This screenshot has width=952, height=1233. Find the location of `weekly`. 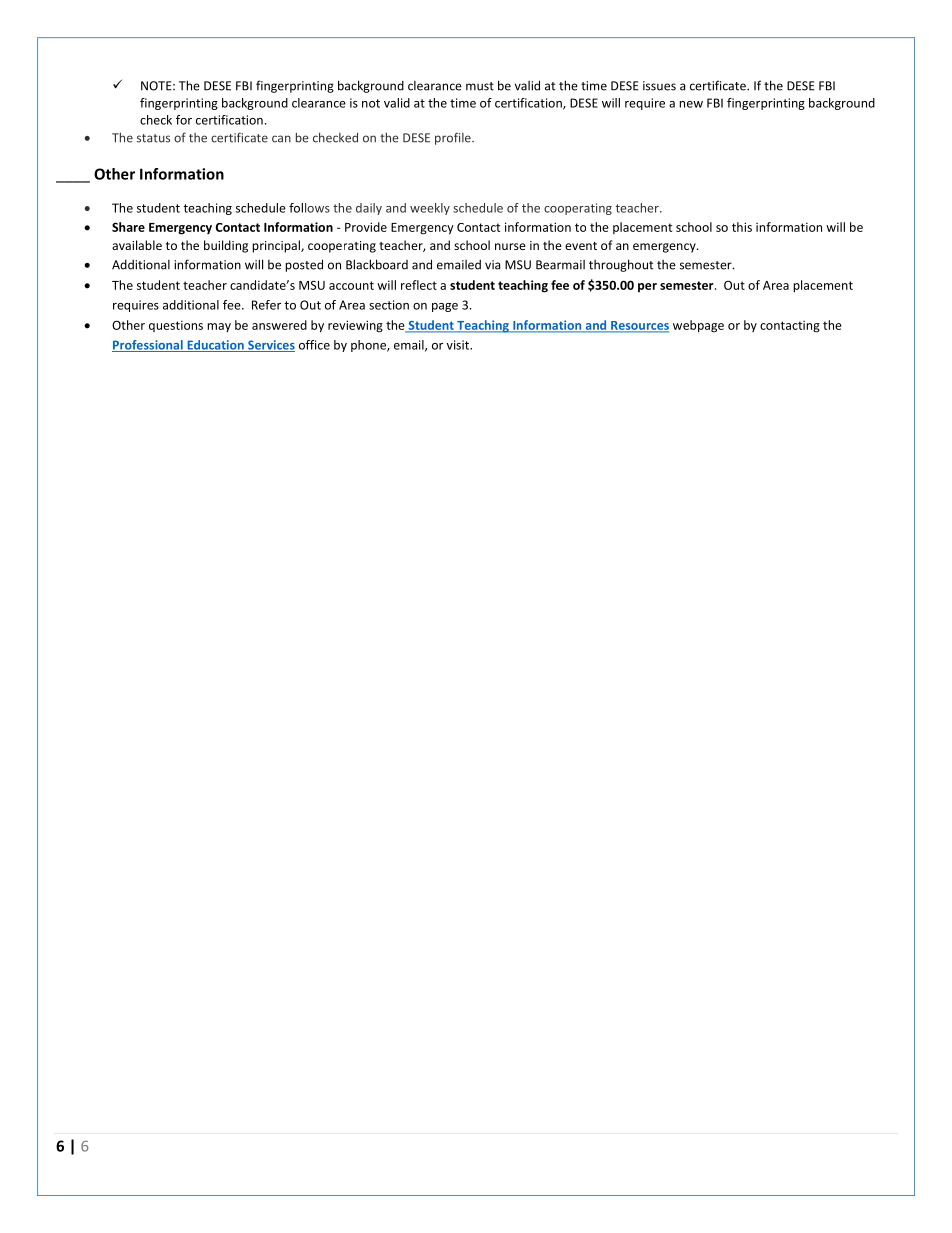

weekly is located at coordinates (430, 209).
